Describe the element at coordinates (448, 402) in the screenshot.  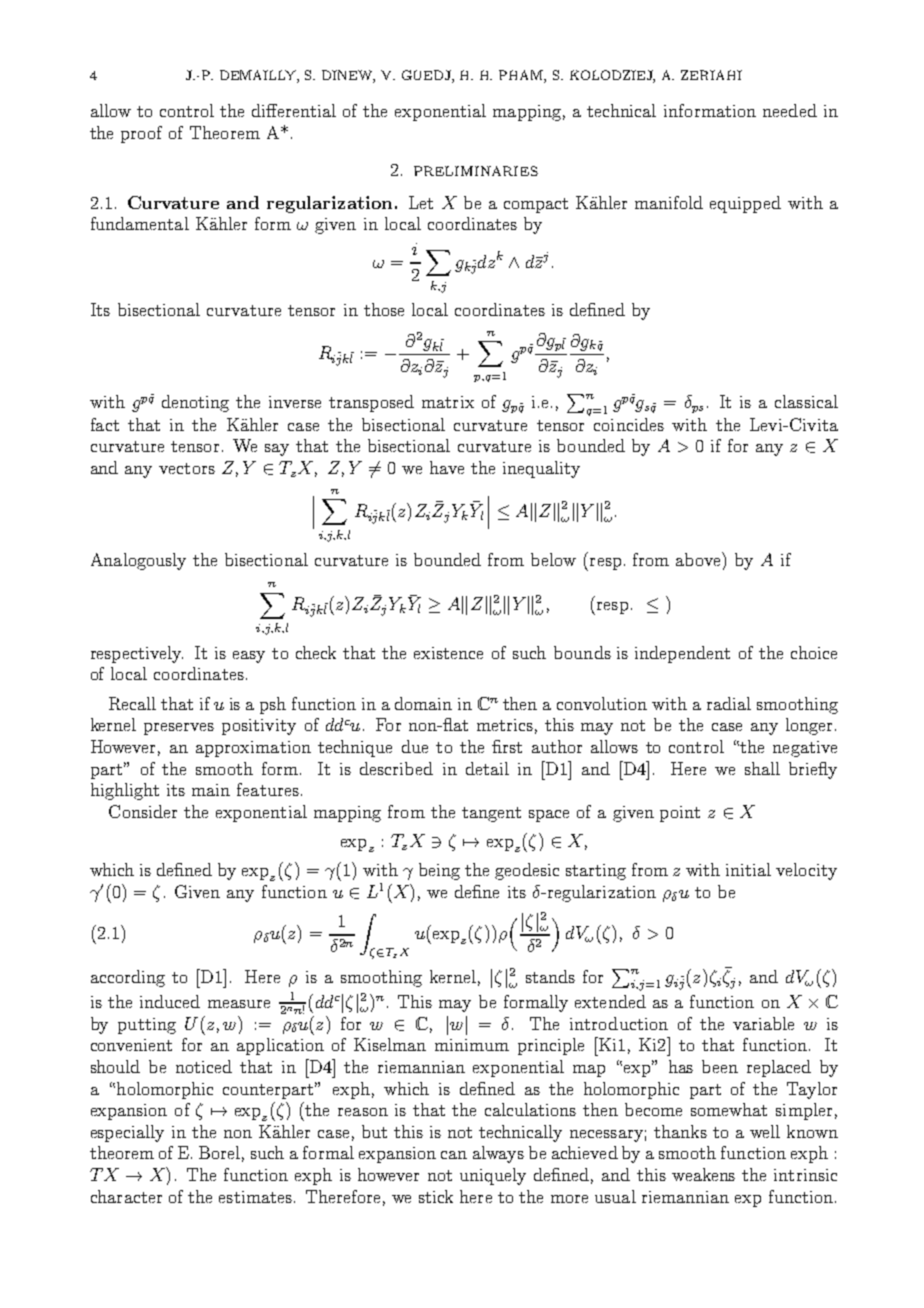
I see `matrix` at that location.
